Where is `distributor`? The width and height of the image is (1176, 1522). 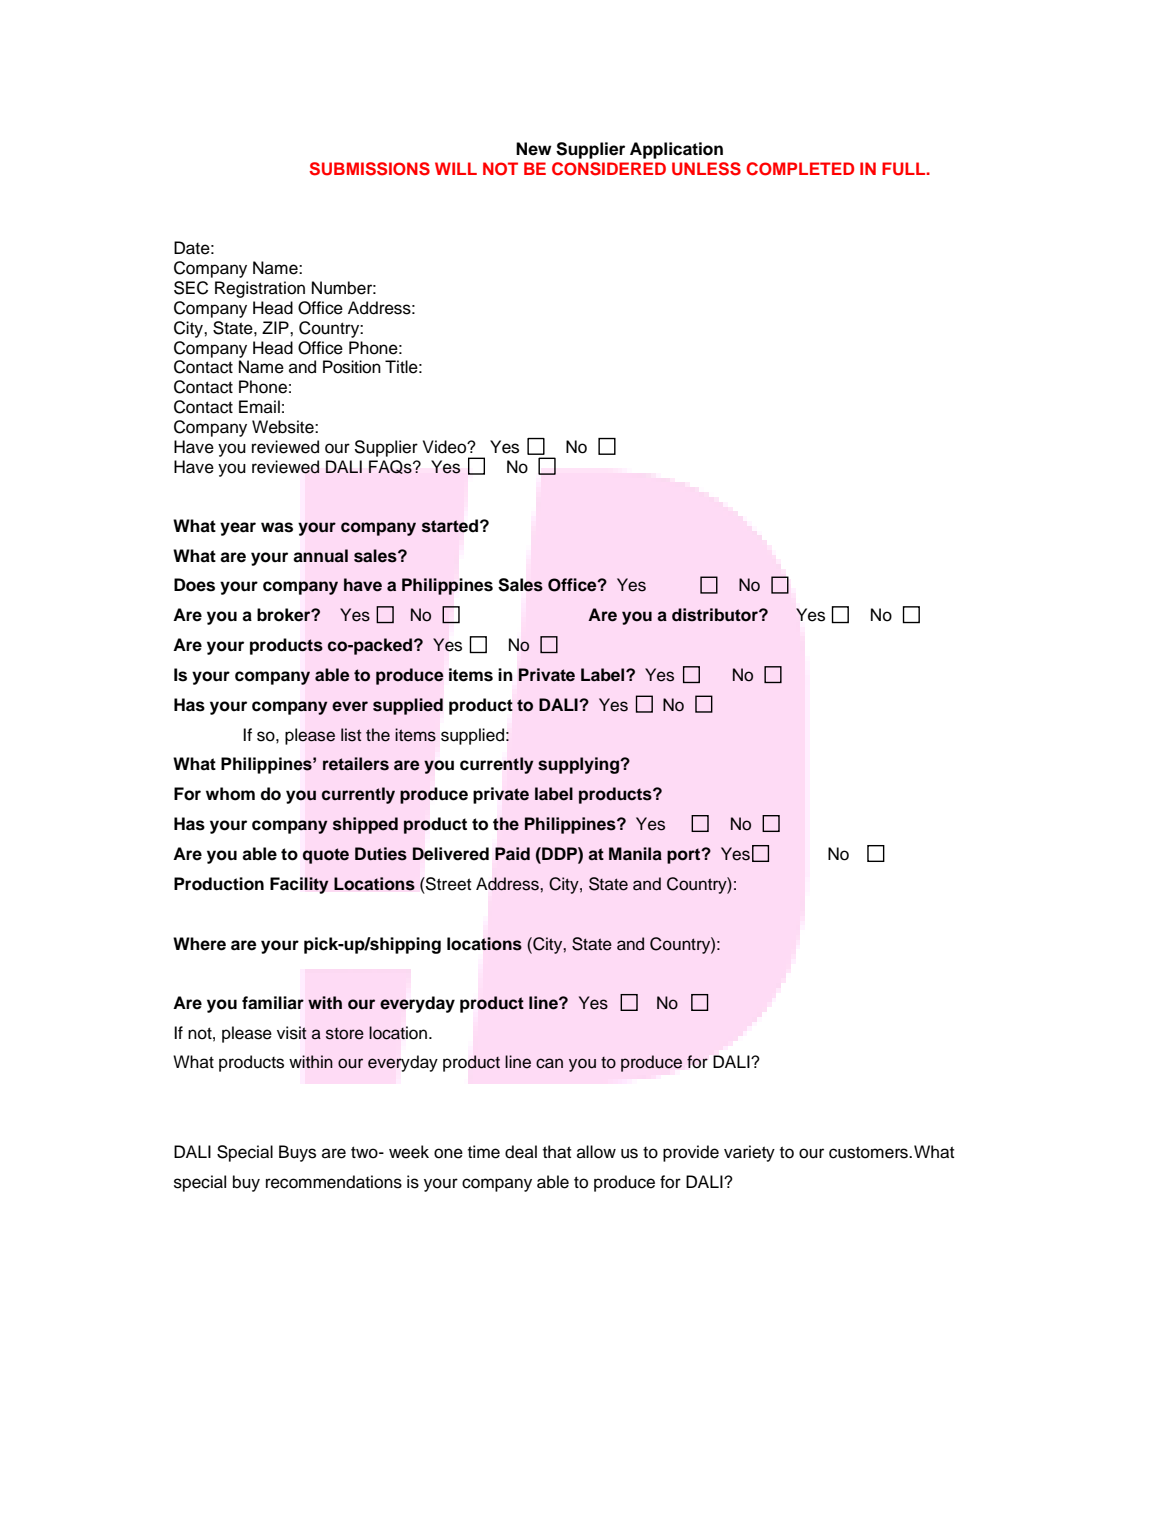
distributor is located at coordinates (716, 615).
